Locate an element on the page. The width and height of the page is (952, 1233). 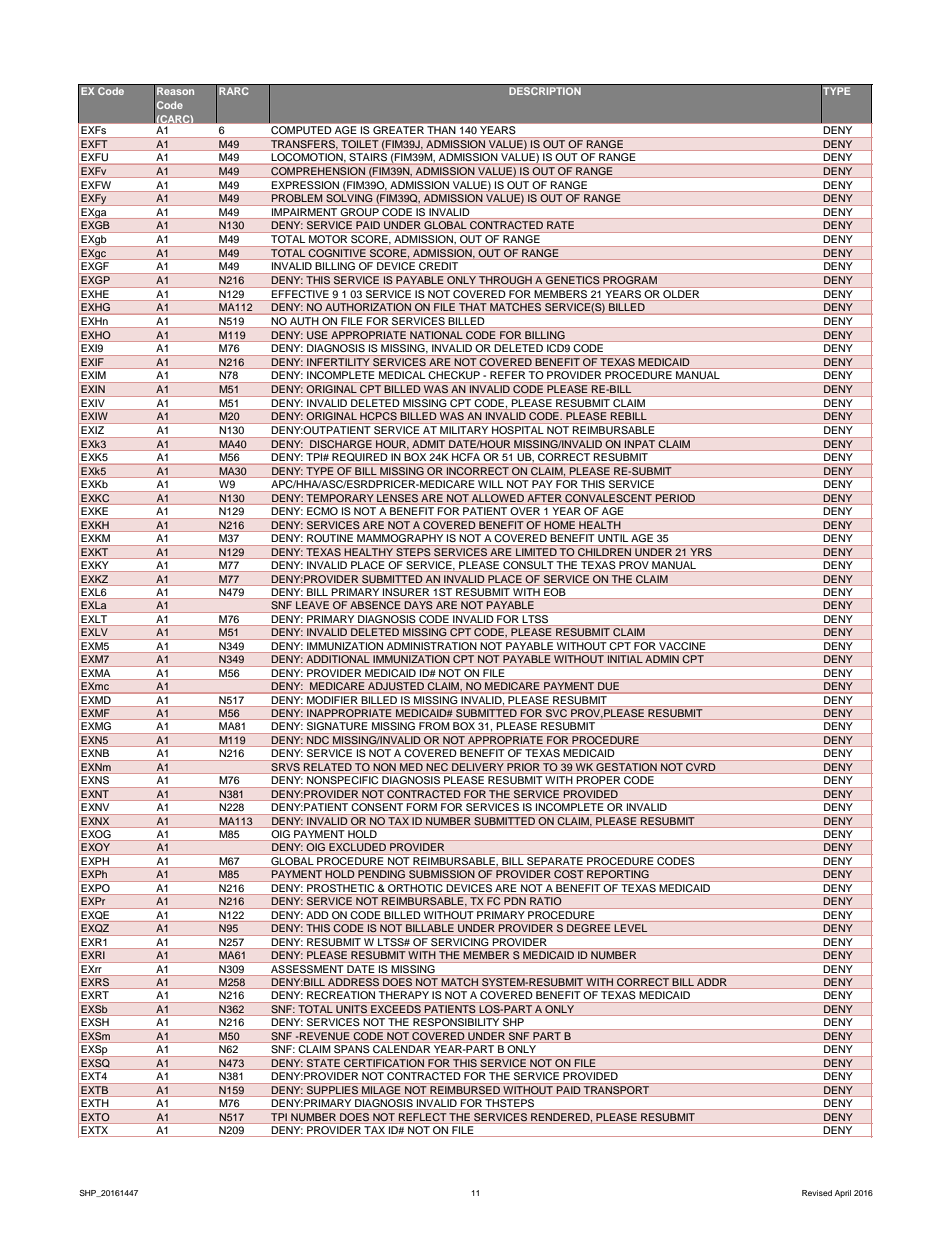
ADDITIONAL is located at coordinates (338, 659).
